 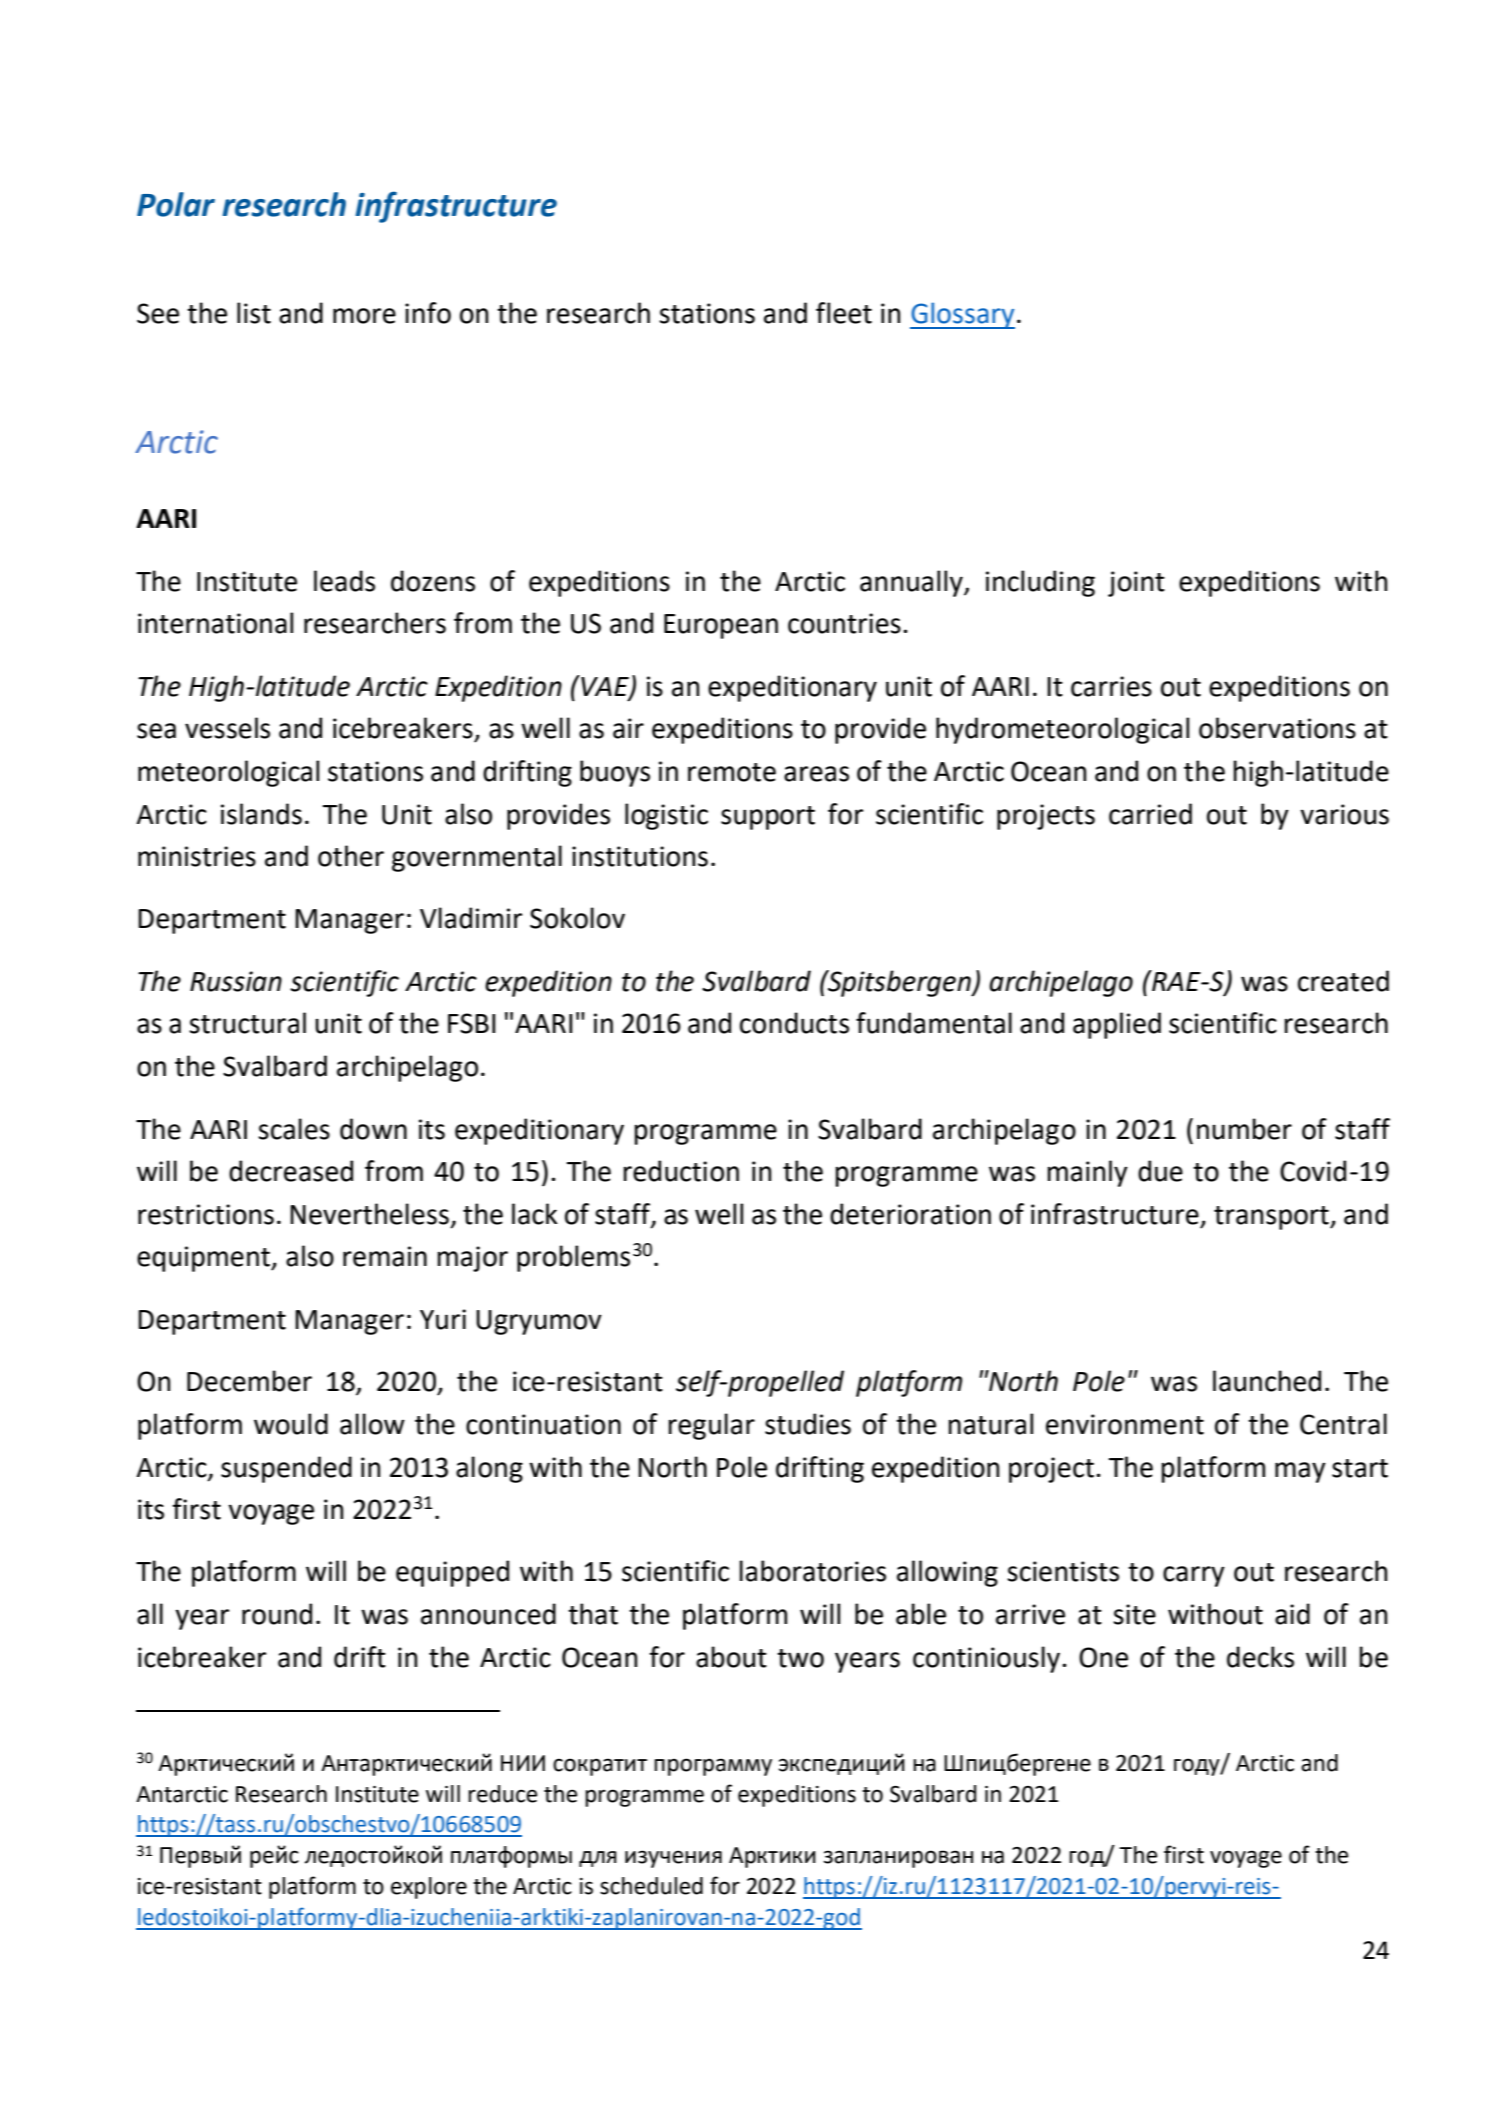 I want to click on Glossary, so click(x=962, y=315).
